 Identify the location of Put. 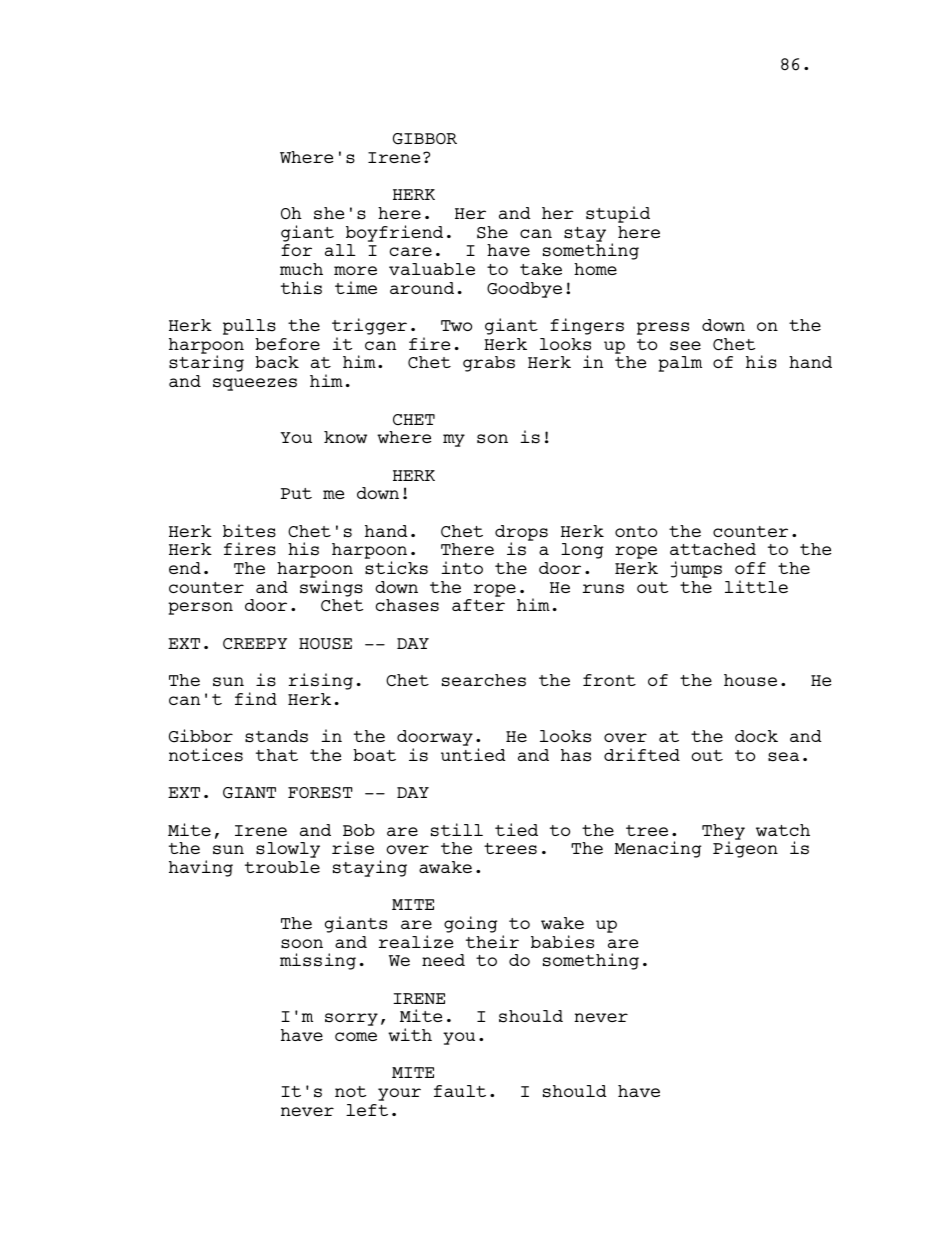
(296, 493).
